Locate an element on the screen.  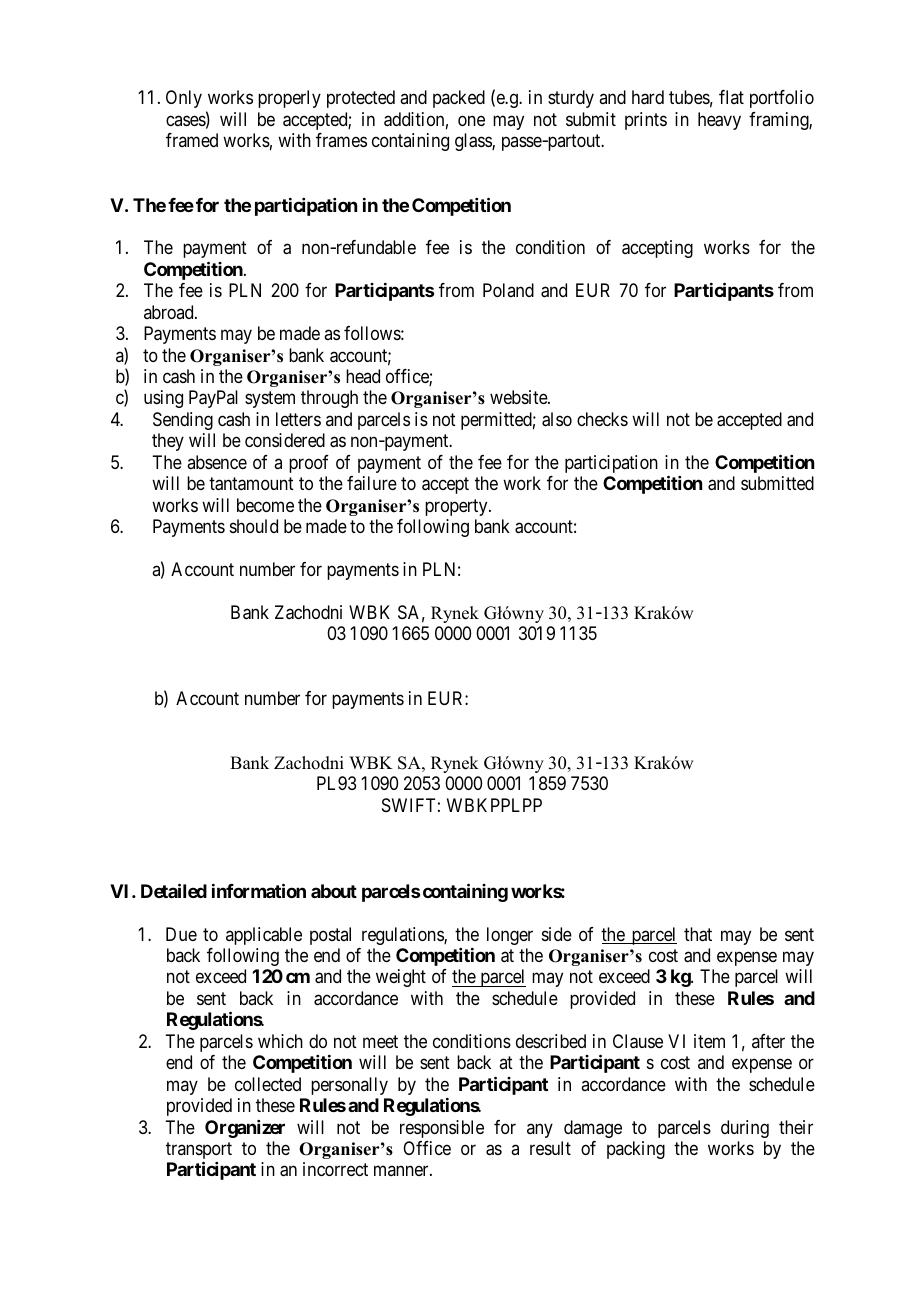
Organizer is located at coordinates (245, 1129).
